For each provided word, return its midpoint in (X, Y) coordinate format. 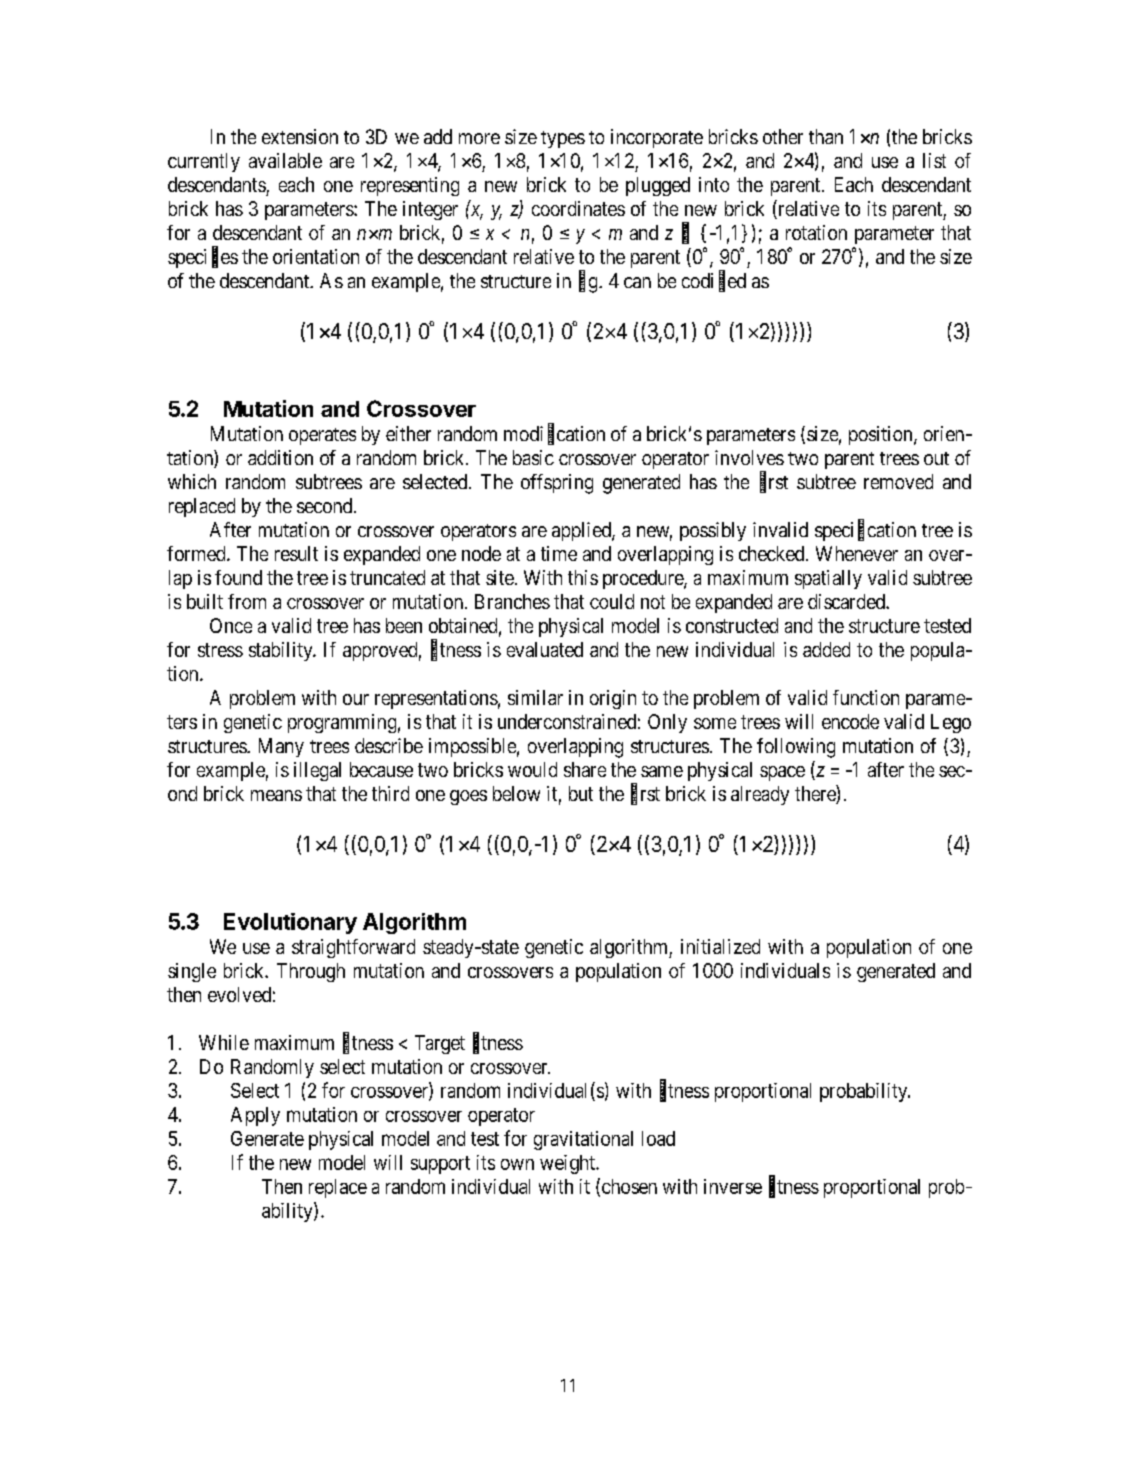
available (285, 160)
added (826, 649)
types (563, 139)
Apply (255, 1116)
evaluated (545, 649)
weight (568, 1164)
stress (220, 650)
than (826, 136)
